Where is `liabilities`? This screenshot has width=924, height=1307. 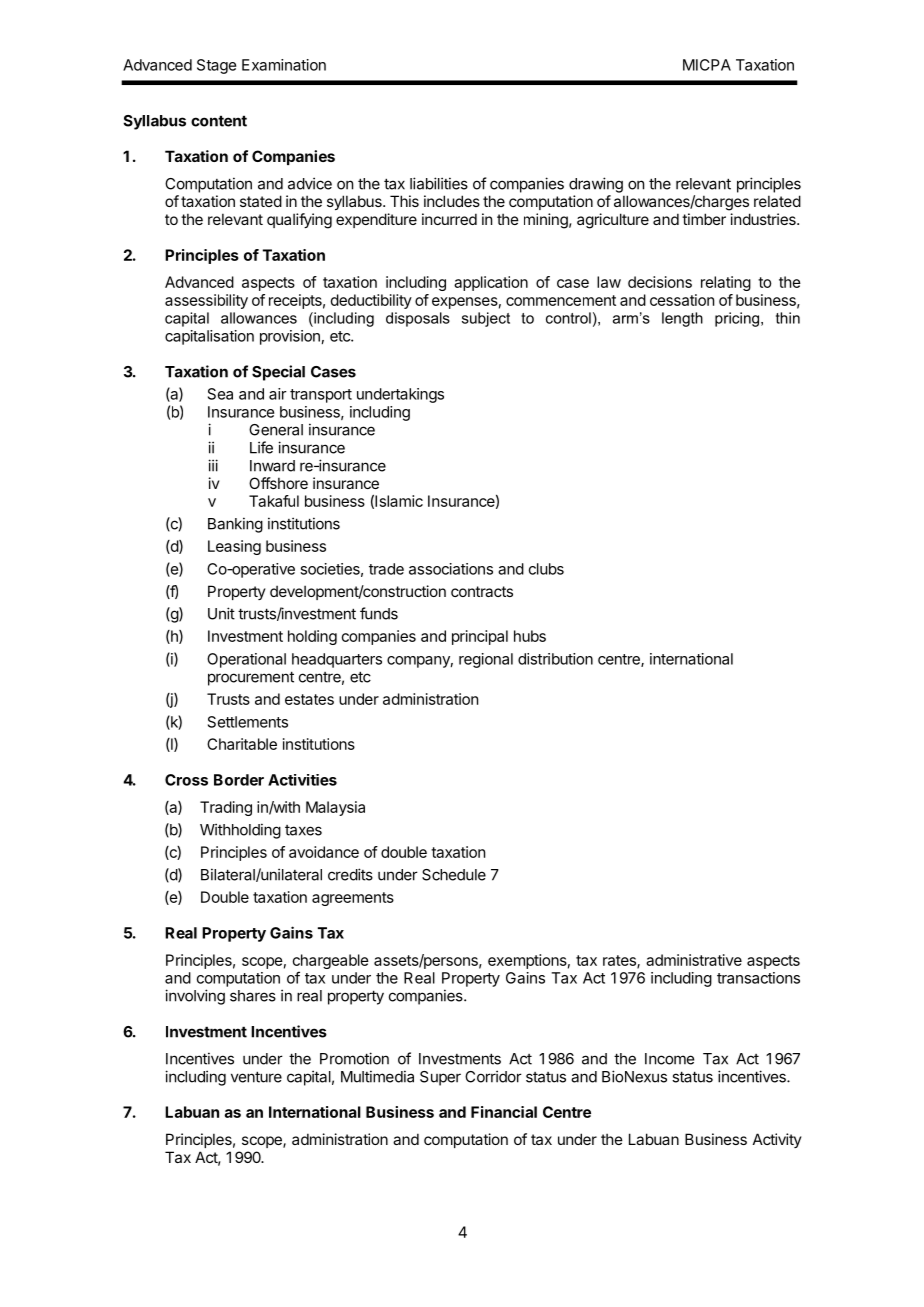
liabilities is located at coordinates (439, 183).
